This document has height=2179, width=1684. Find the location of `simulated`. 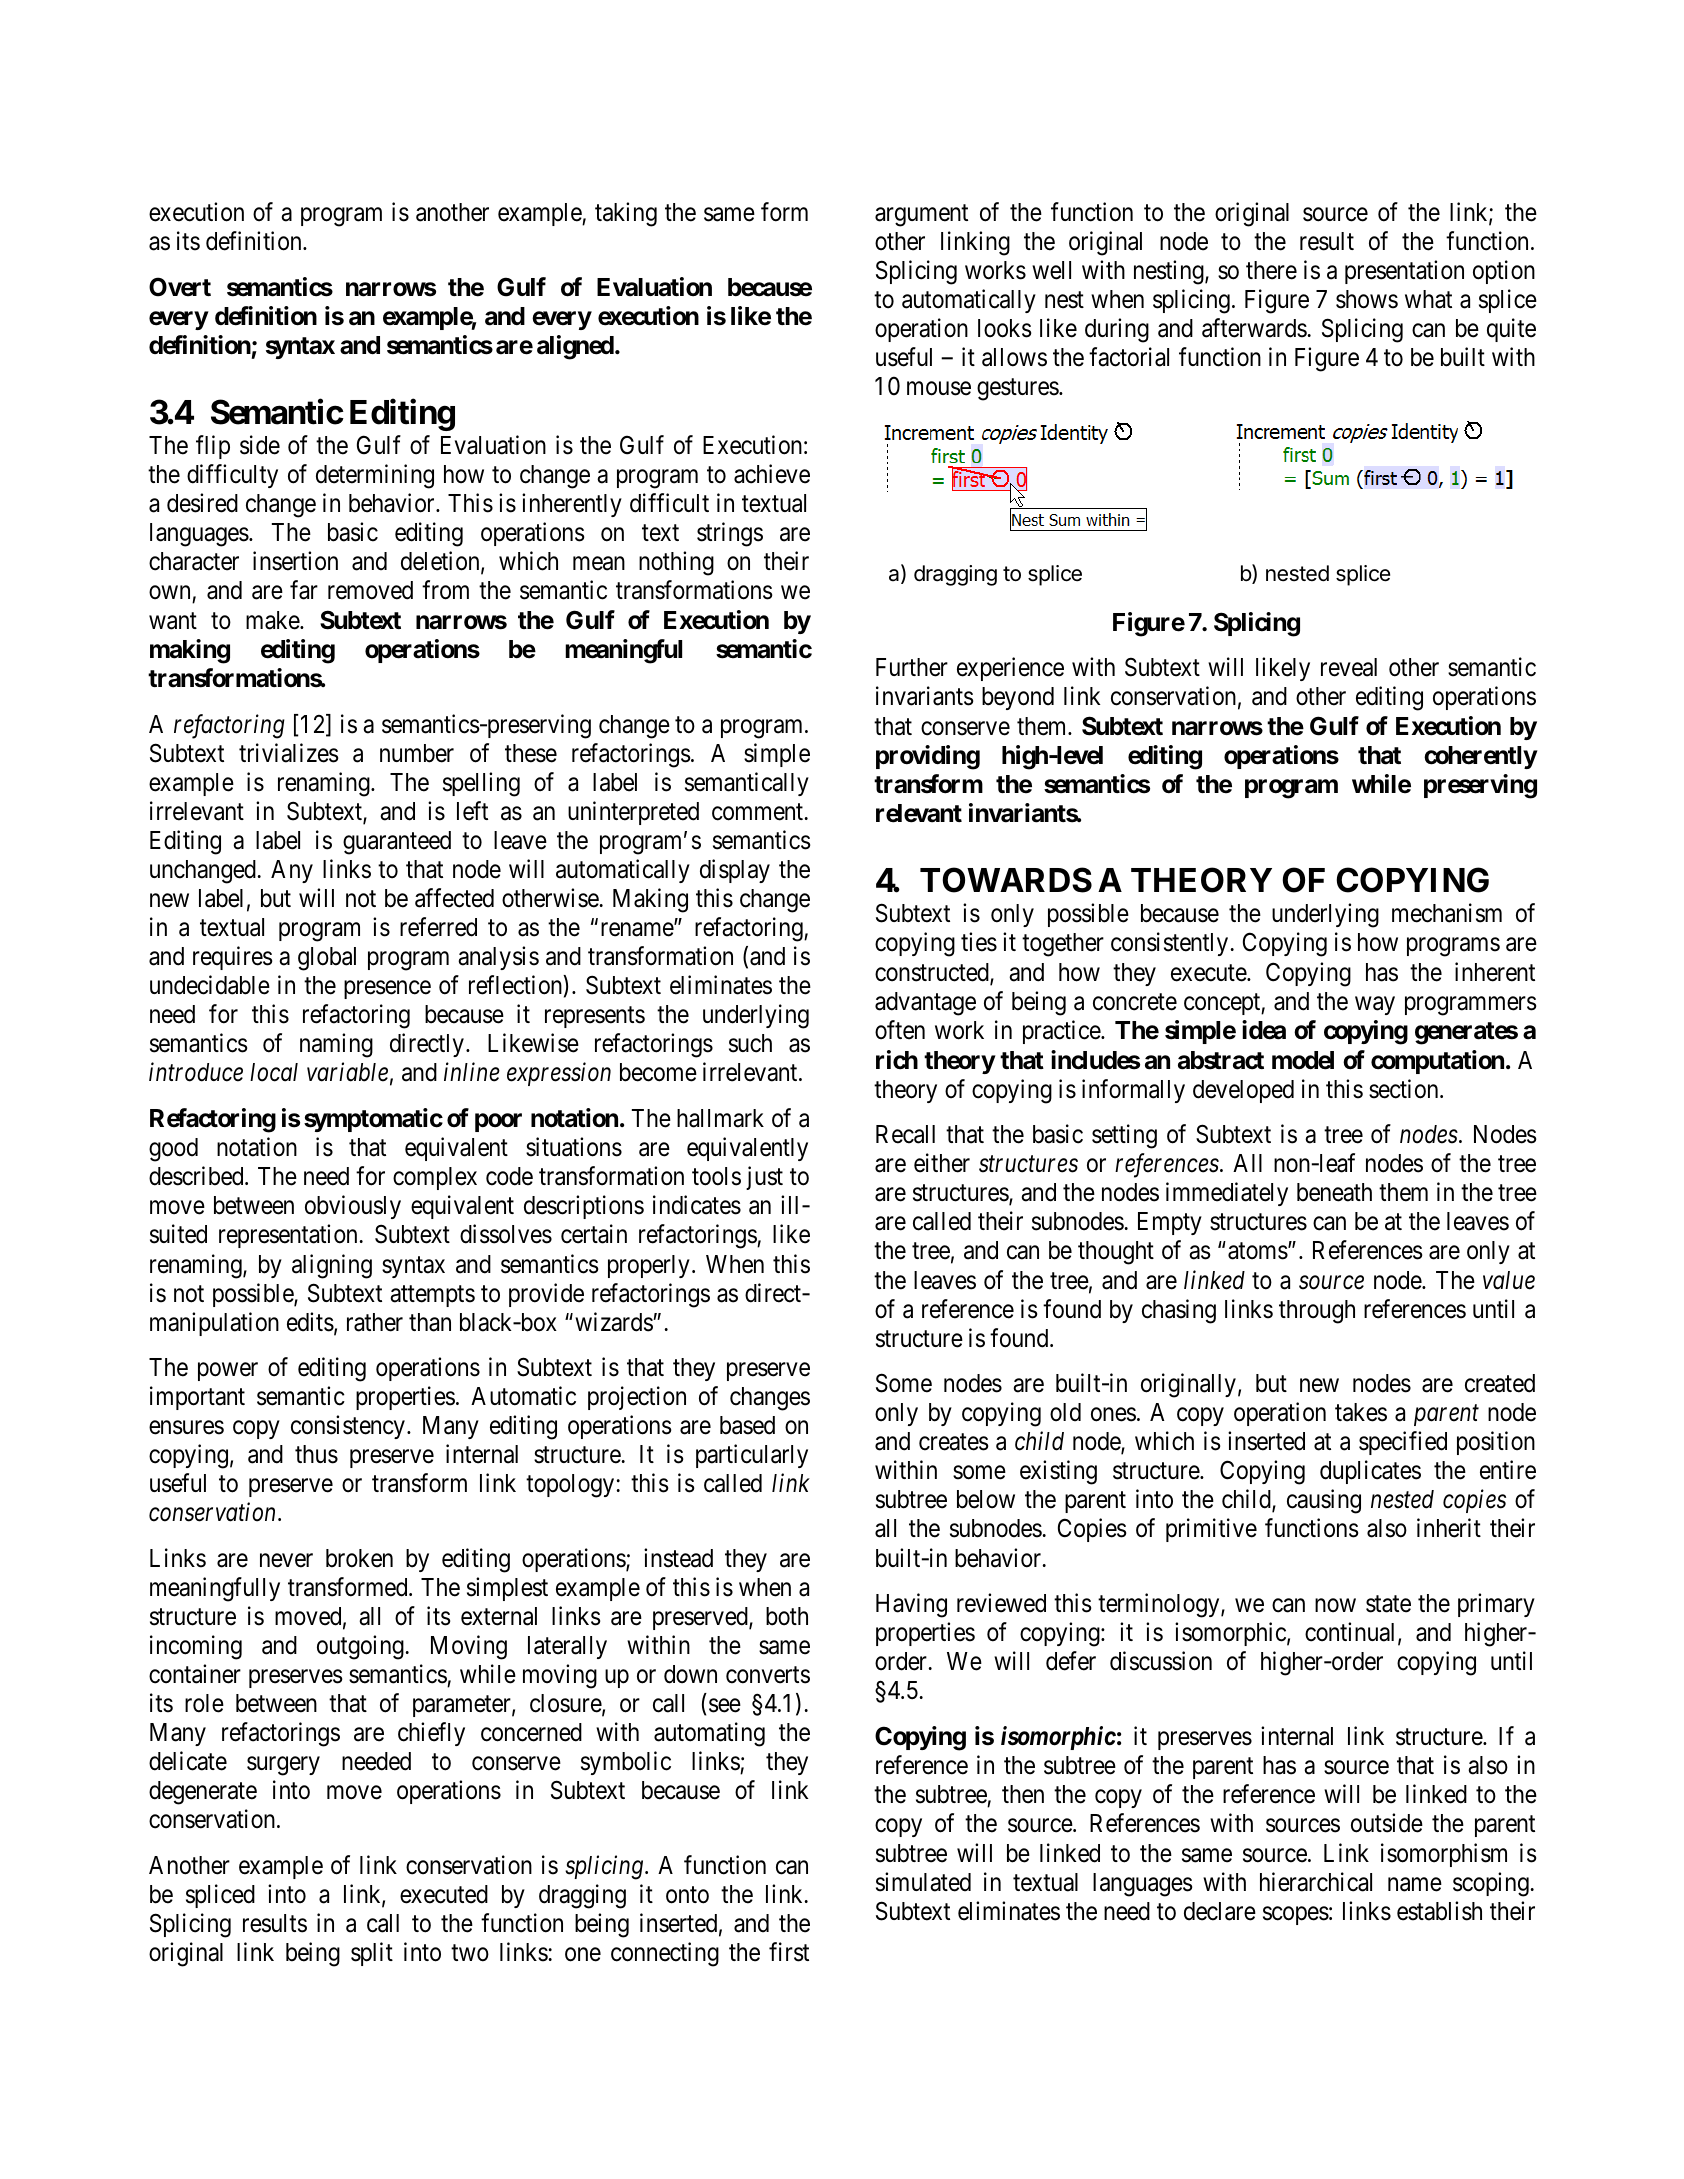

simulated is located at coordinates (923, 1882).
